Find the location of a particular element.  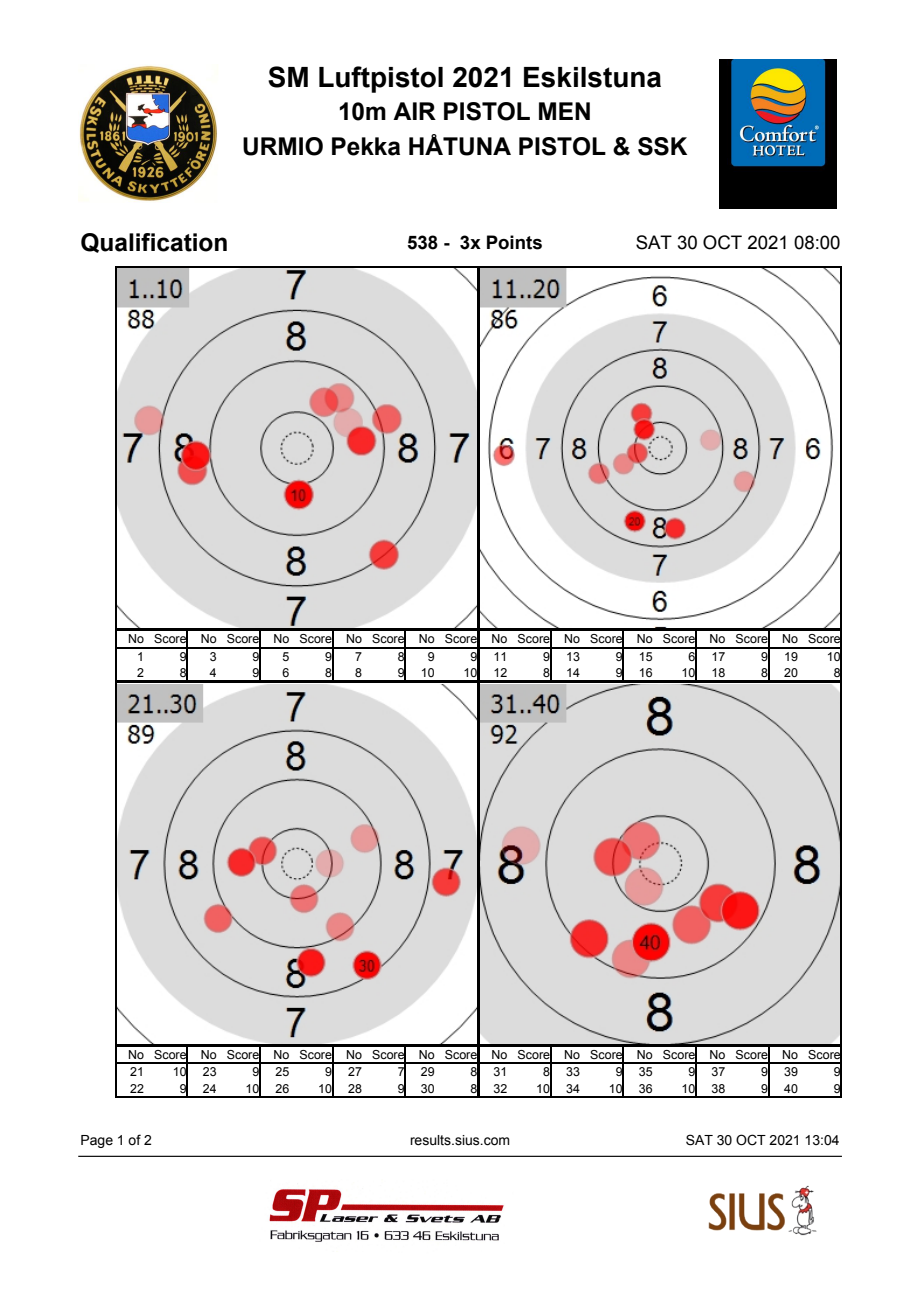

Pekka is located at coordinates (366, 146).
